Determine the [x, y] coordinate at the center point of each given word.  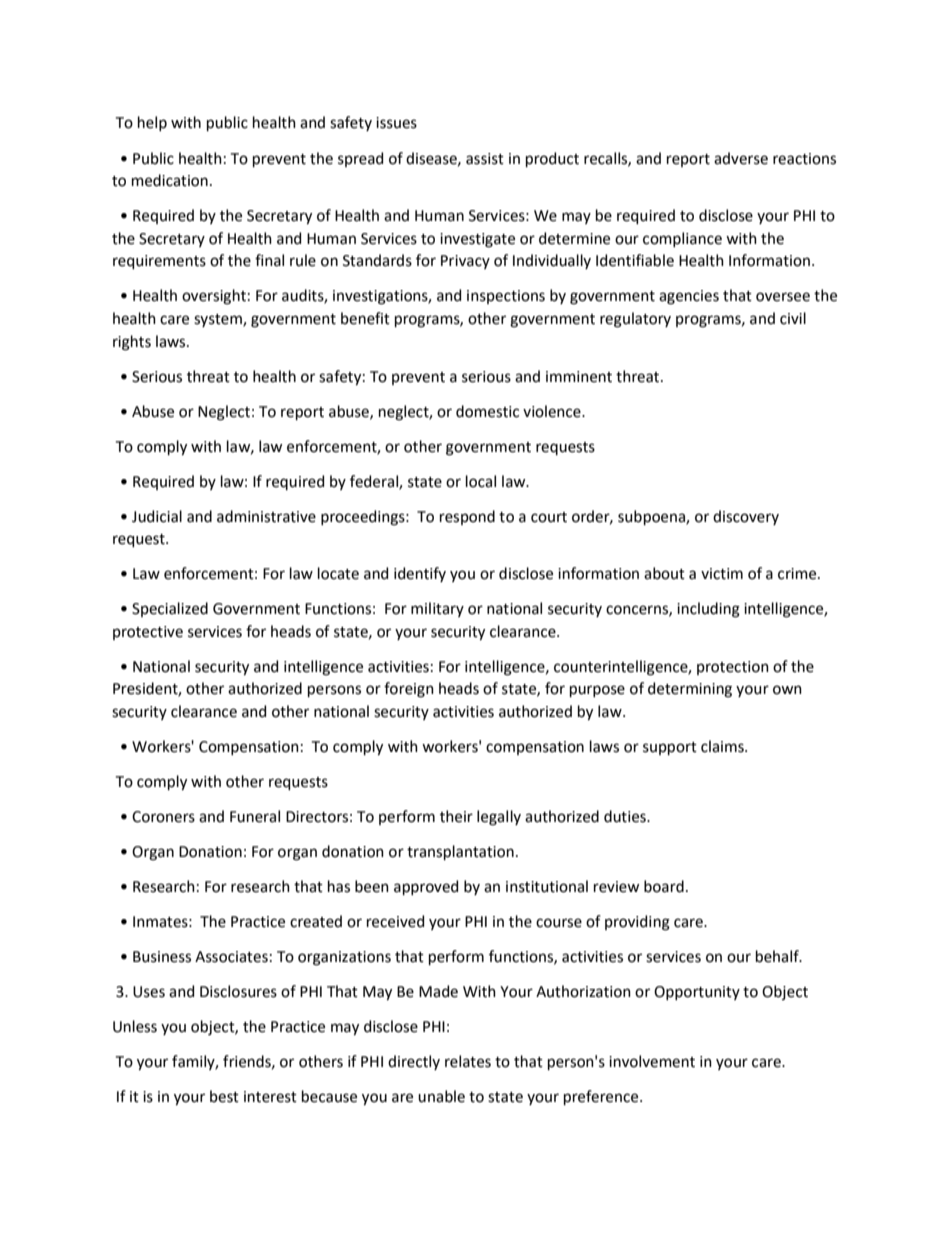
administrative [266, 516]
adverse [741, 158]
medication [170, 180]
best [224, 1096]
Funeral [255, 816]
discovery [746, 517]
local [481, 481]
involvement [652, 1061]
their [456, 816]
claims [723, 746]
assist [485, 159]
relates [468, 1061]
